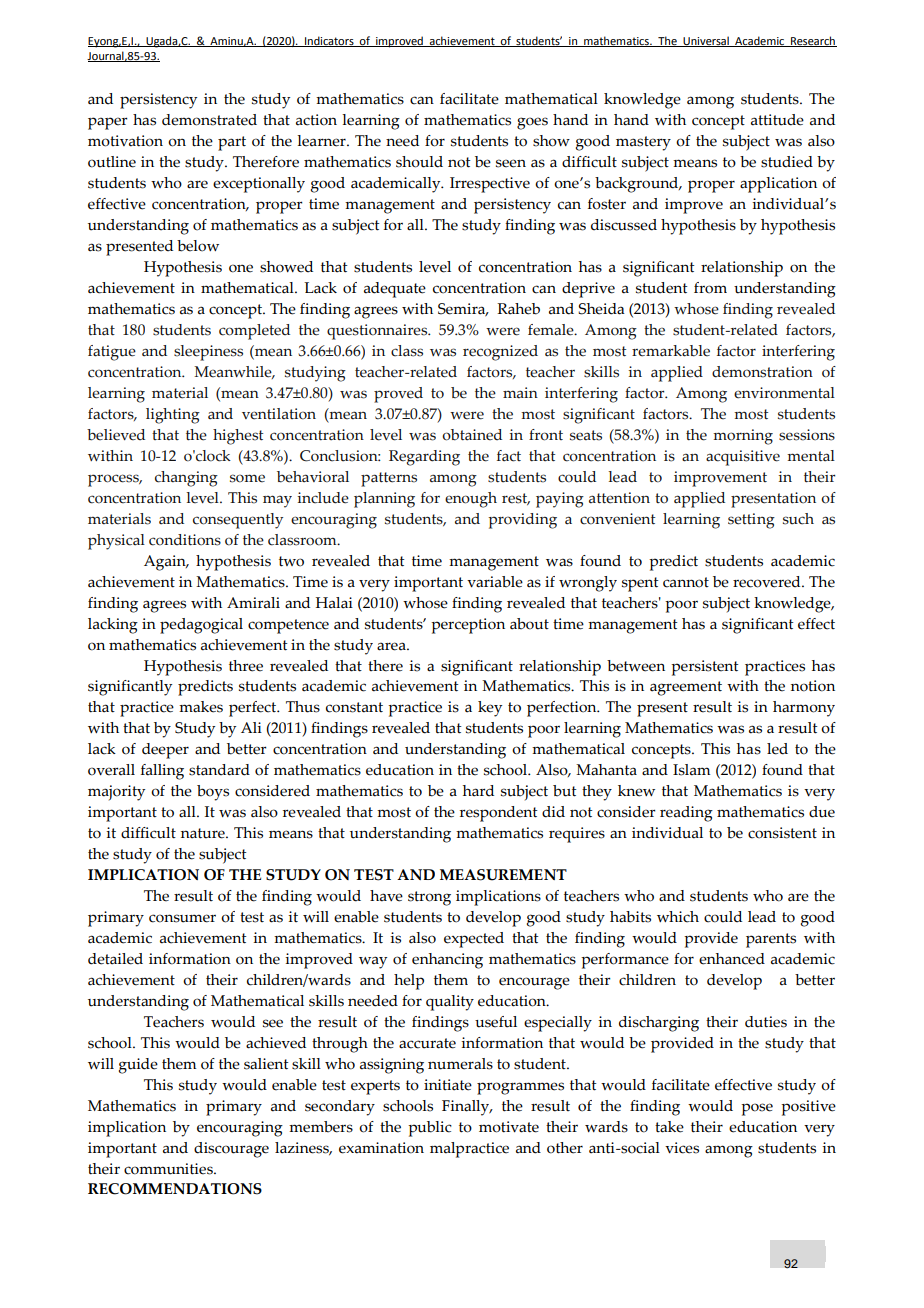 This image has height=1308, width=924. I want to click on pedagogical, so click(201, 626).
